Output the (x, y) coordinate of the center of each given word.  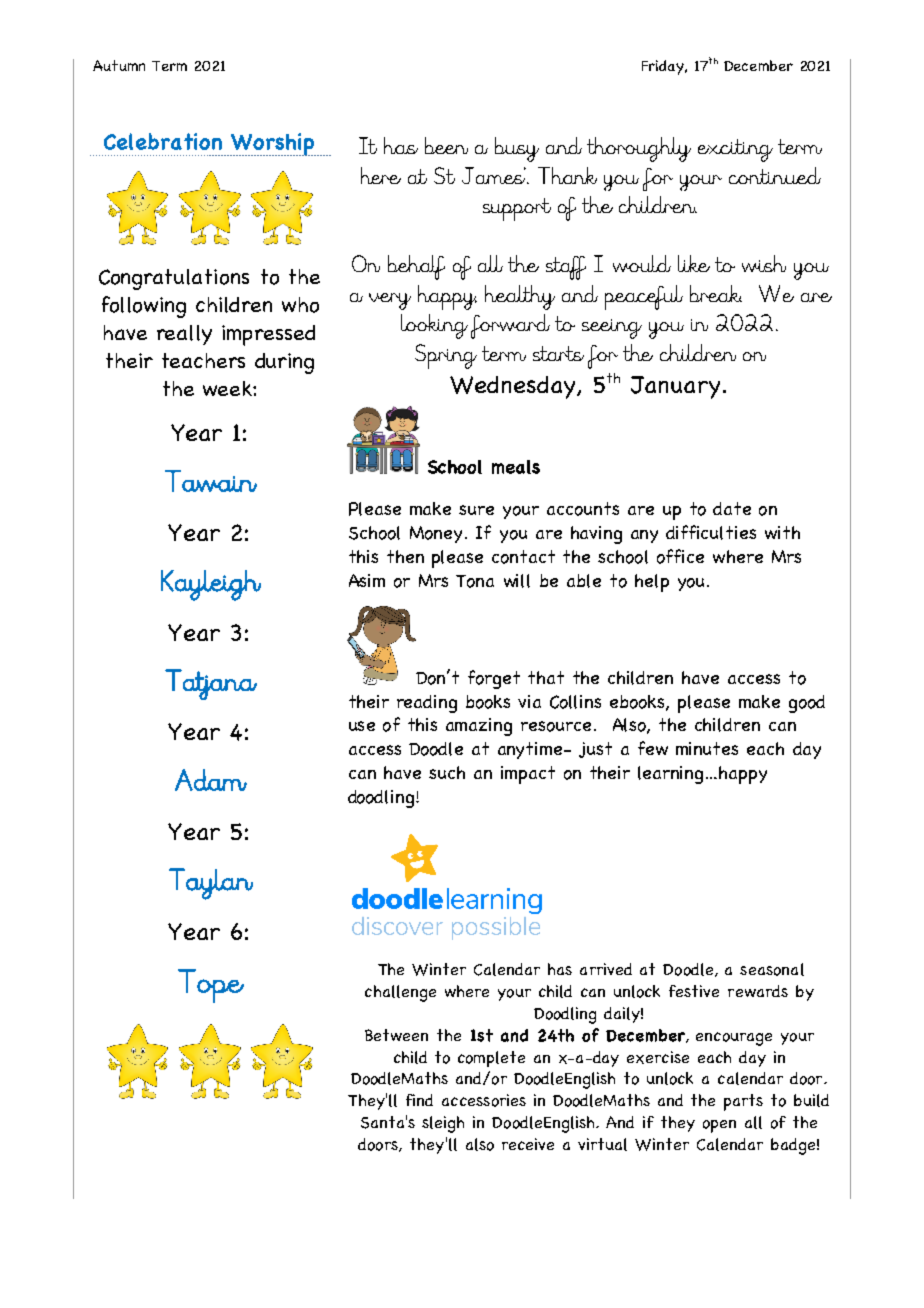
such (447, 772)
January (675, 387)
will (517, 581)
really (184, 335)
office (680, 556)
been (446, 145)
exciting (735, 150)
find (419, 1100)
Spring (446, 356)
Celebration (163, 141)
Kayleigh (211, 585)
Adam (211, 780)
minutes (707, 748)
